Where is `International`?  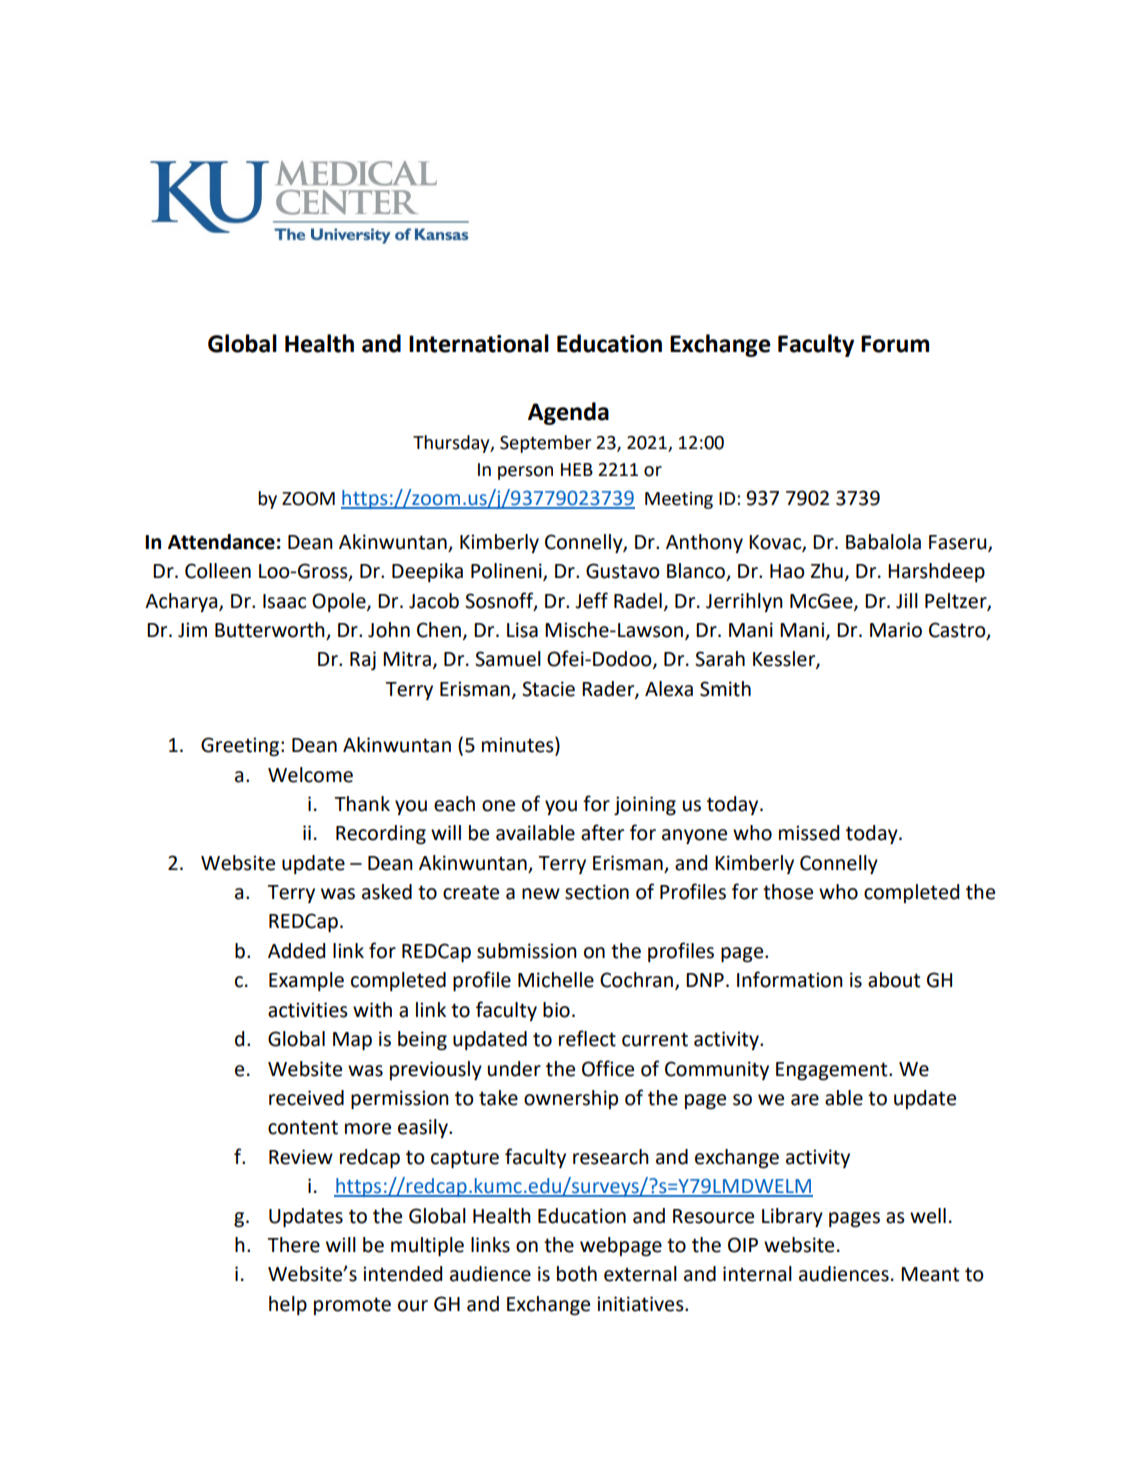 International is located at coordinates (479, 343).
